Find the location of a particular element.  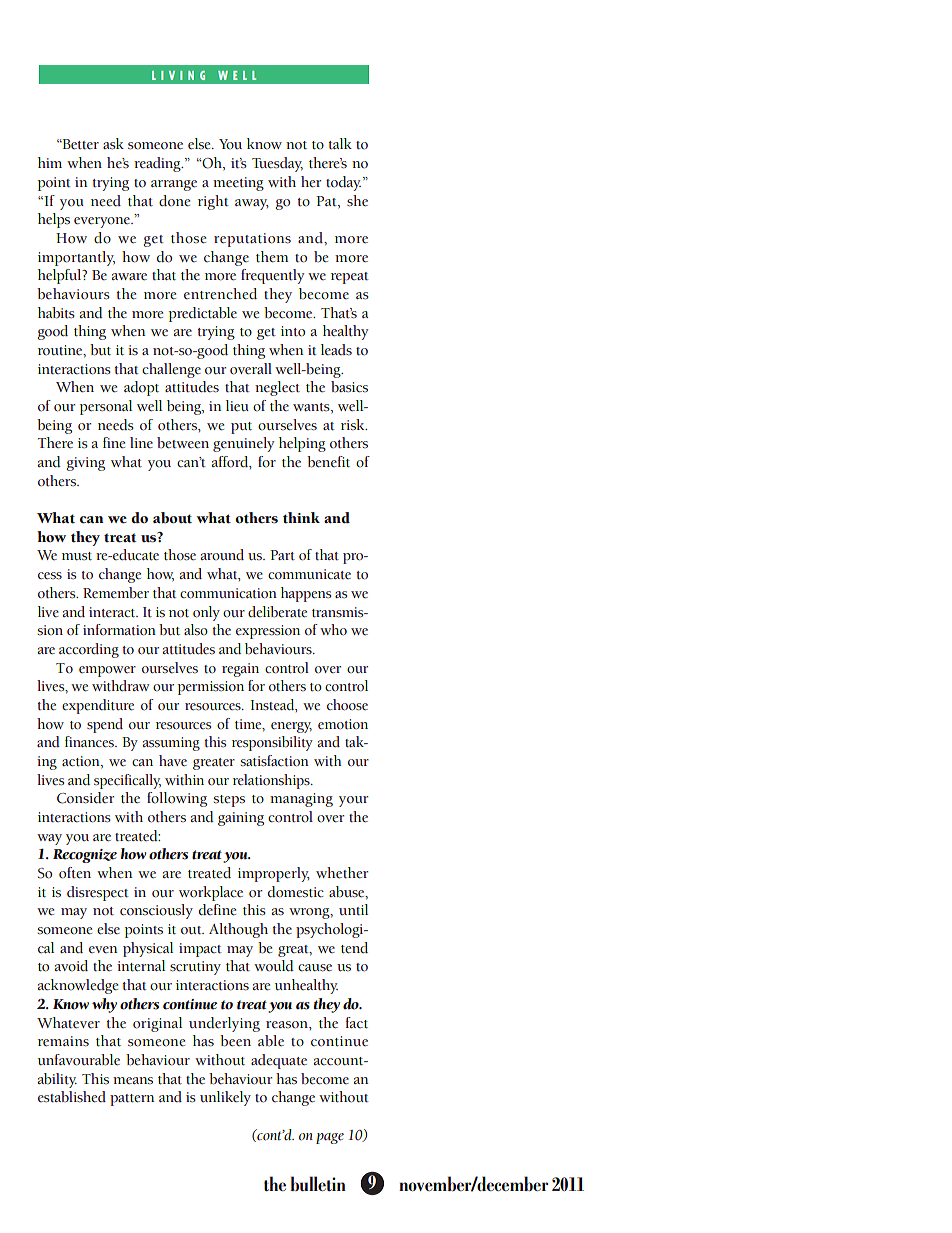

have is located at coordinates (173, 760).
